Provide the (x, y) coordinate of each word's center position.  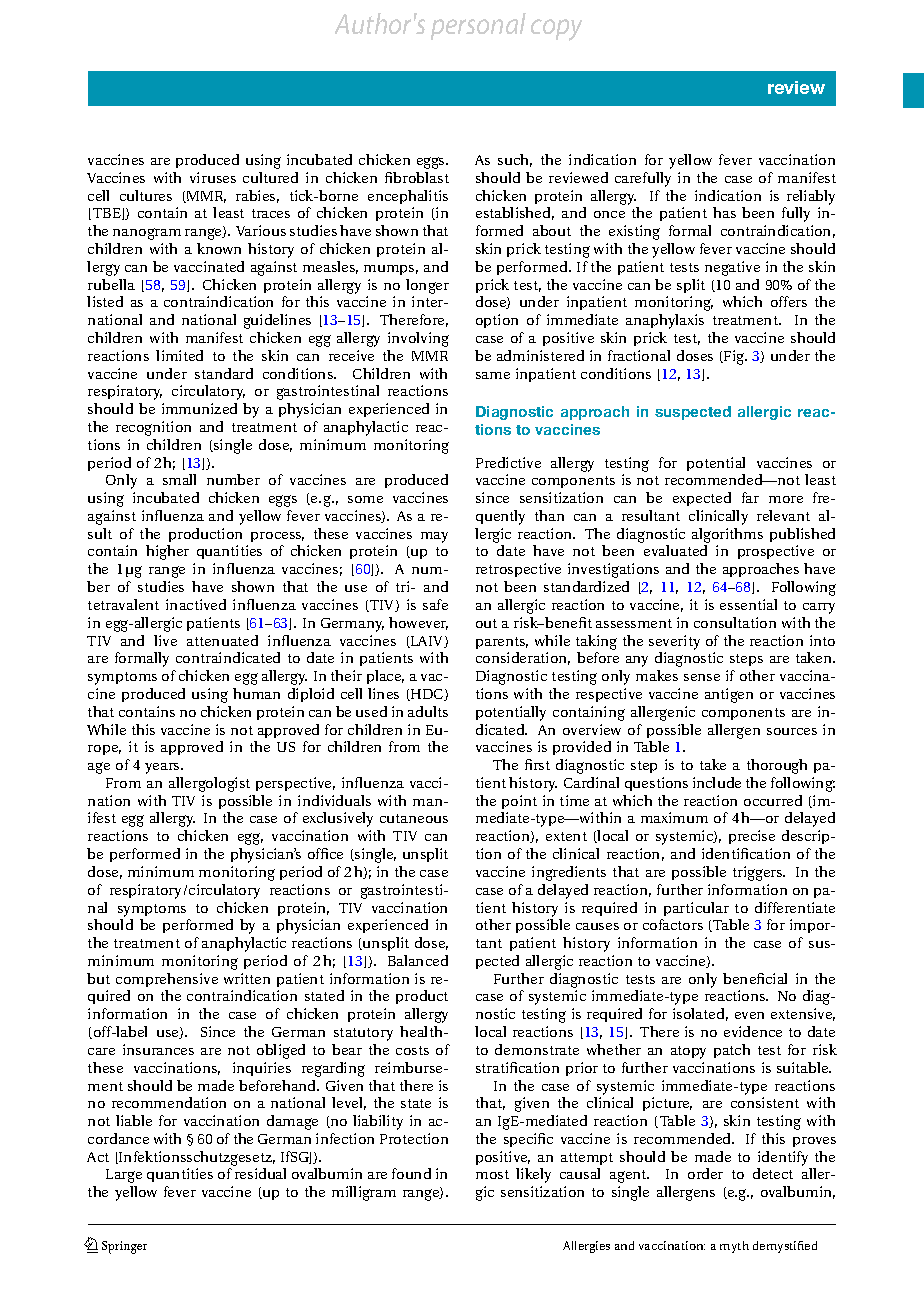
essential (748, 604)
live (165, 640)
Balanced (418, 960)
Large (124, 1176)
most (492, 1174)
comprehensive (167, 980)
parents (502, 643)
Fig (734, 357)
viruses (213, 177)
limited (179, 355)
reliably (811, 197)
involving (418, 339)
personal (478, 26)
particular (696, 909)
